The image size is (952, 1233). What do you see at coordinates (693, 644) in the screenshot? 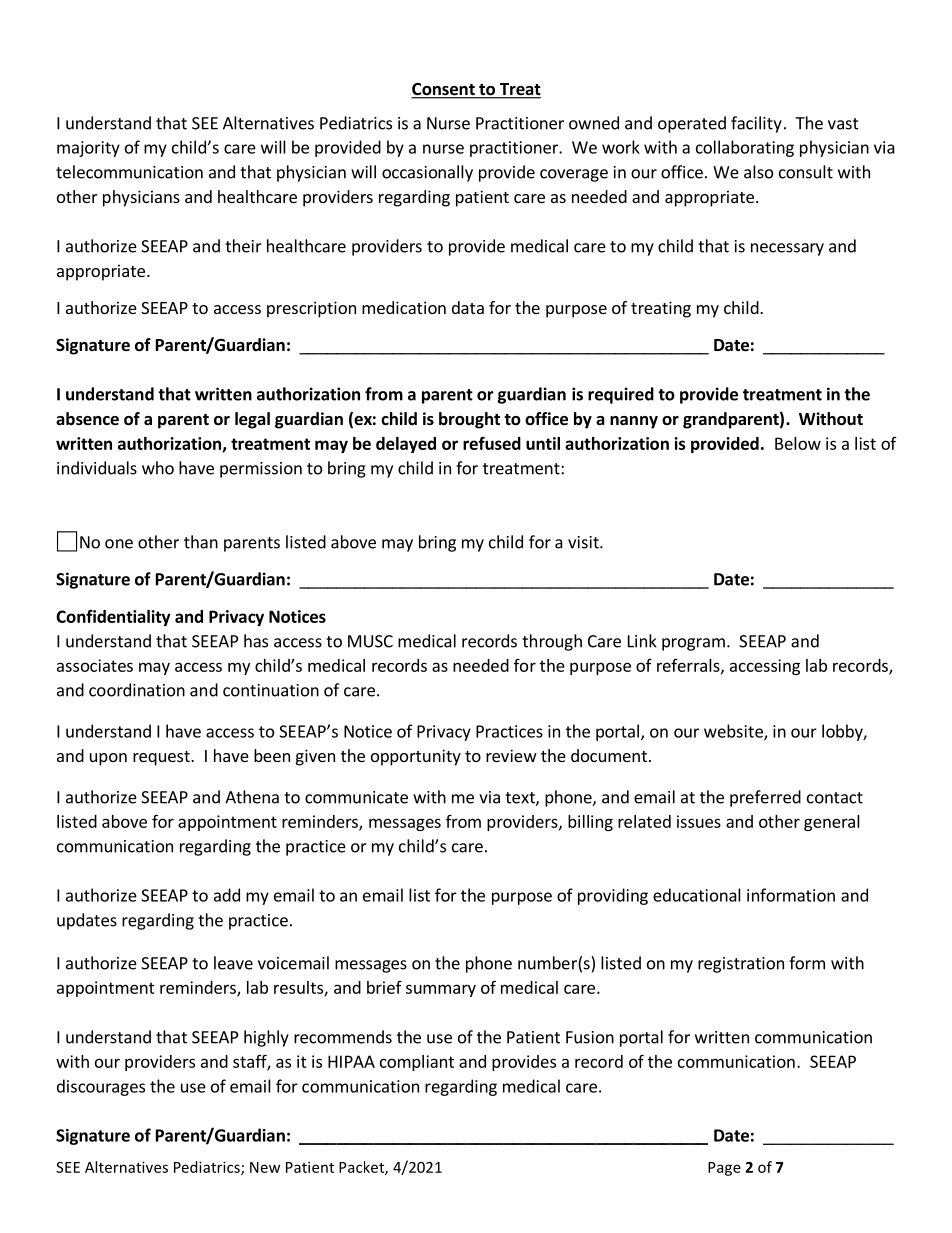
I see `program` at bounding box center [693, 644].
